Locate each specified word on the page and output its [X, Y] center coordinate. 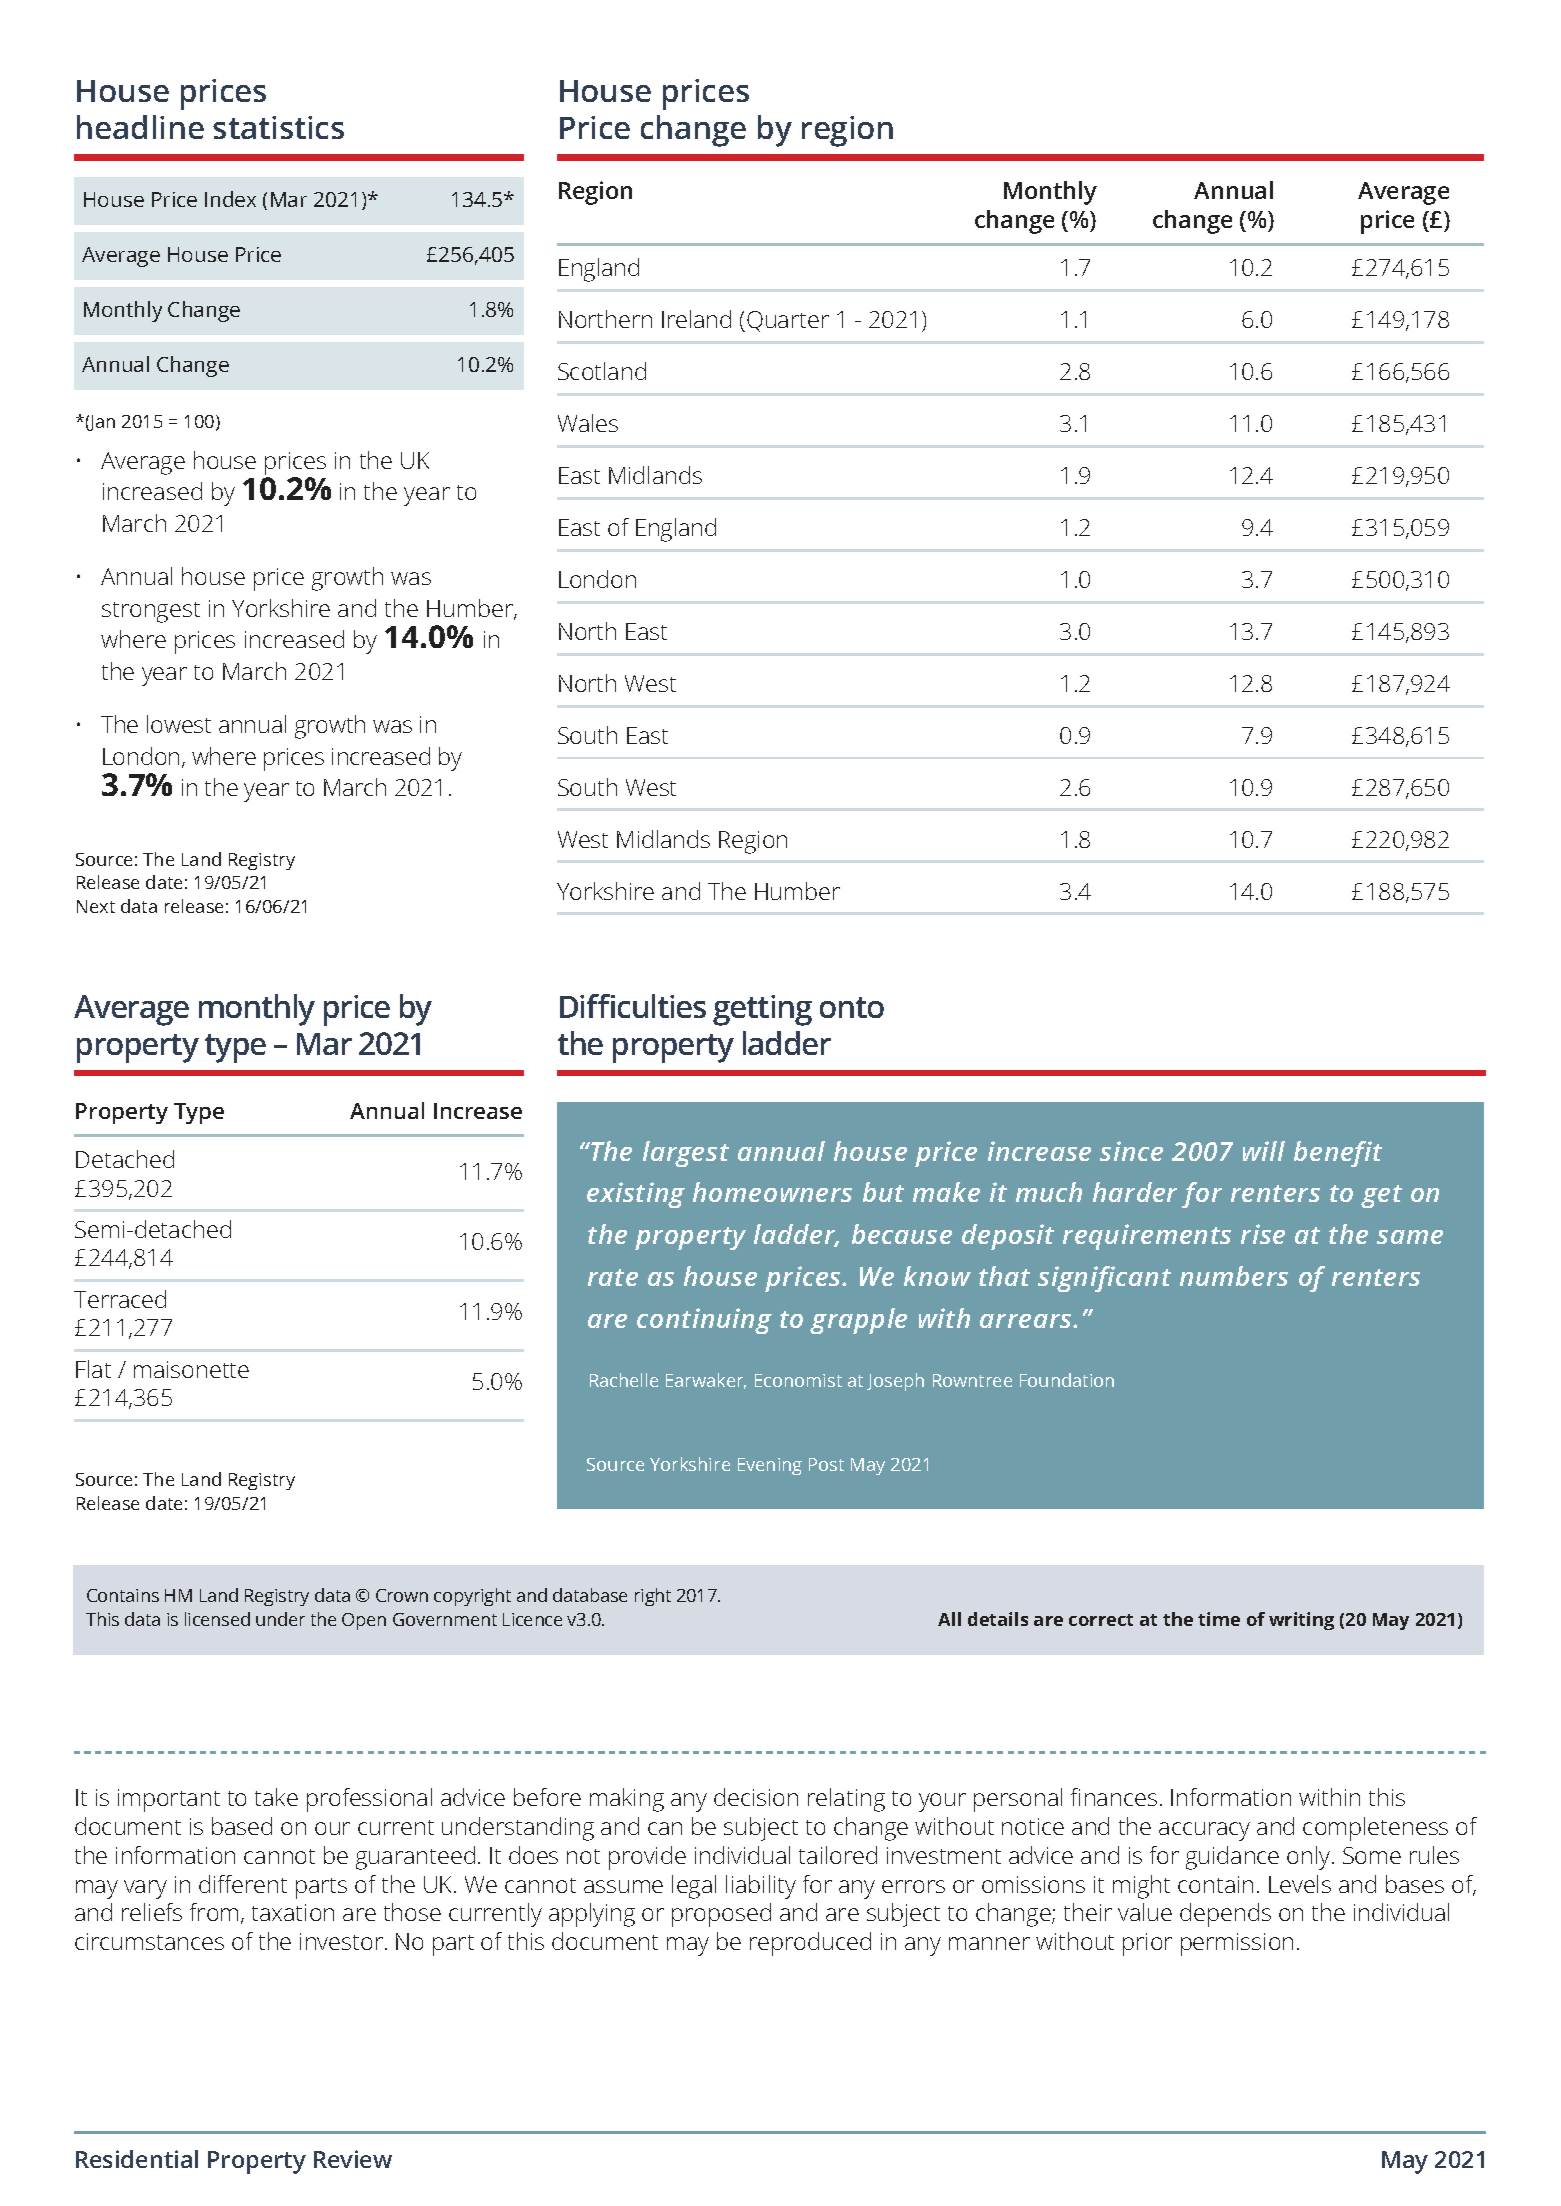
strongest [151, 612]
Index [230, 199]
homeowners [772, 1192]
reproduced [810, 1944]
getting [762, 1010]
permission [1237, 1944]
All [949, 1619]
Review [353, 2159]
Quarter [788, 321]
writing [1301, 1621]
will [1264, 1151]
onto [852, 1007]
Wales [588, 423]
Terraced [120, 1299]
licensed [217, 1619]
